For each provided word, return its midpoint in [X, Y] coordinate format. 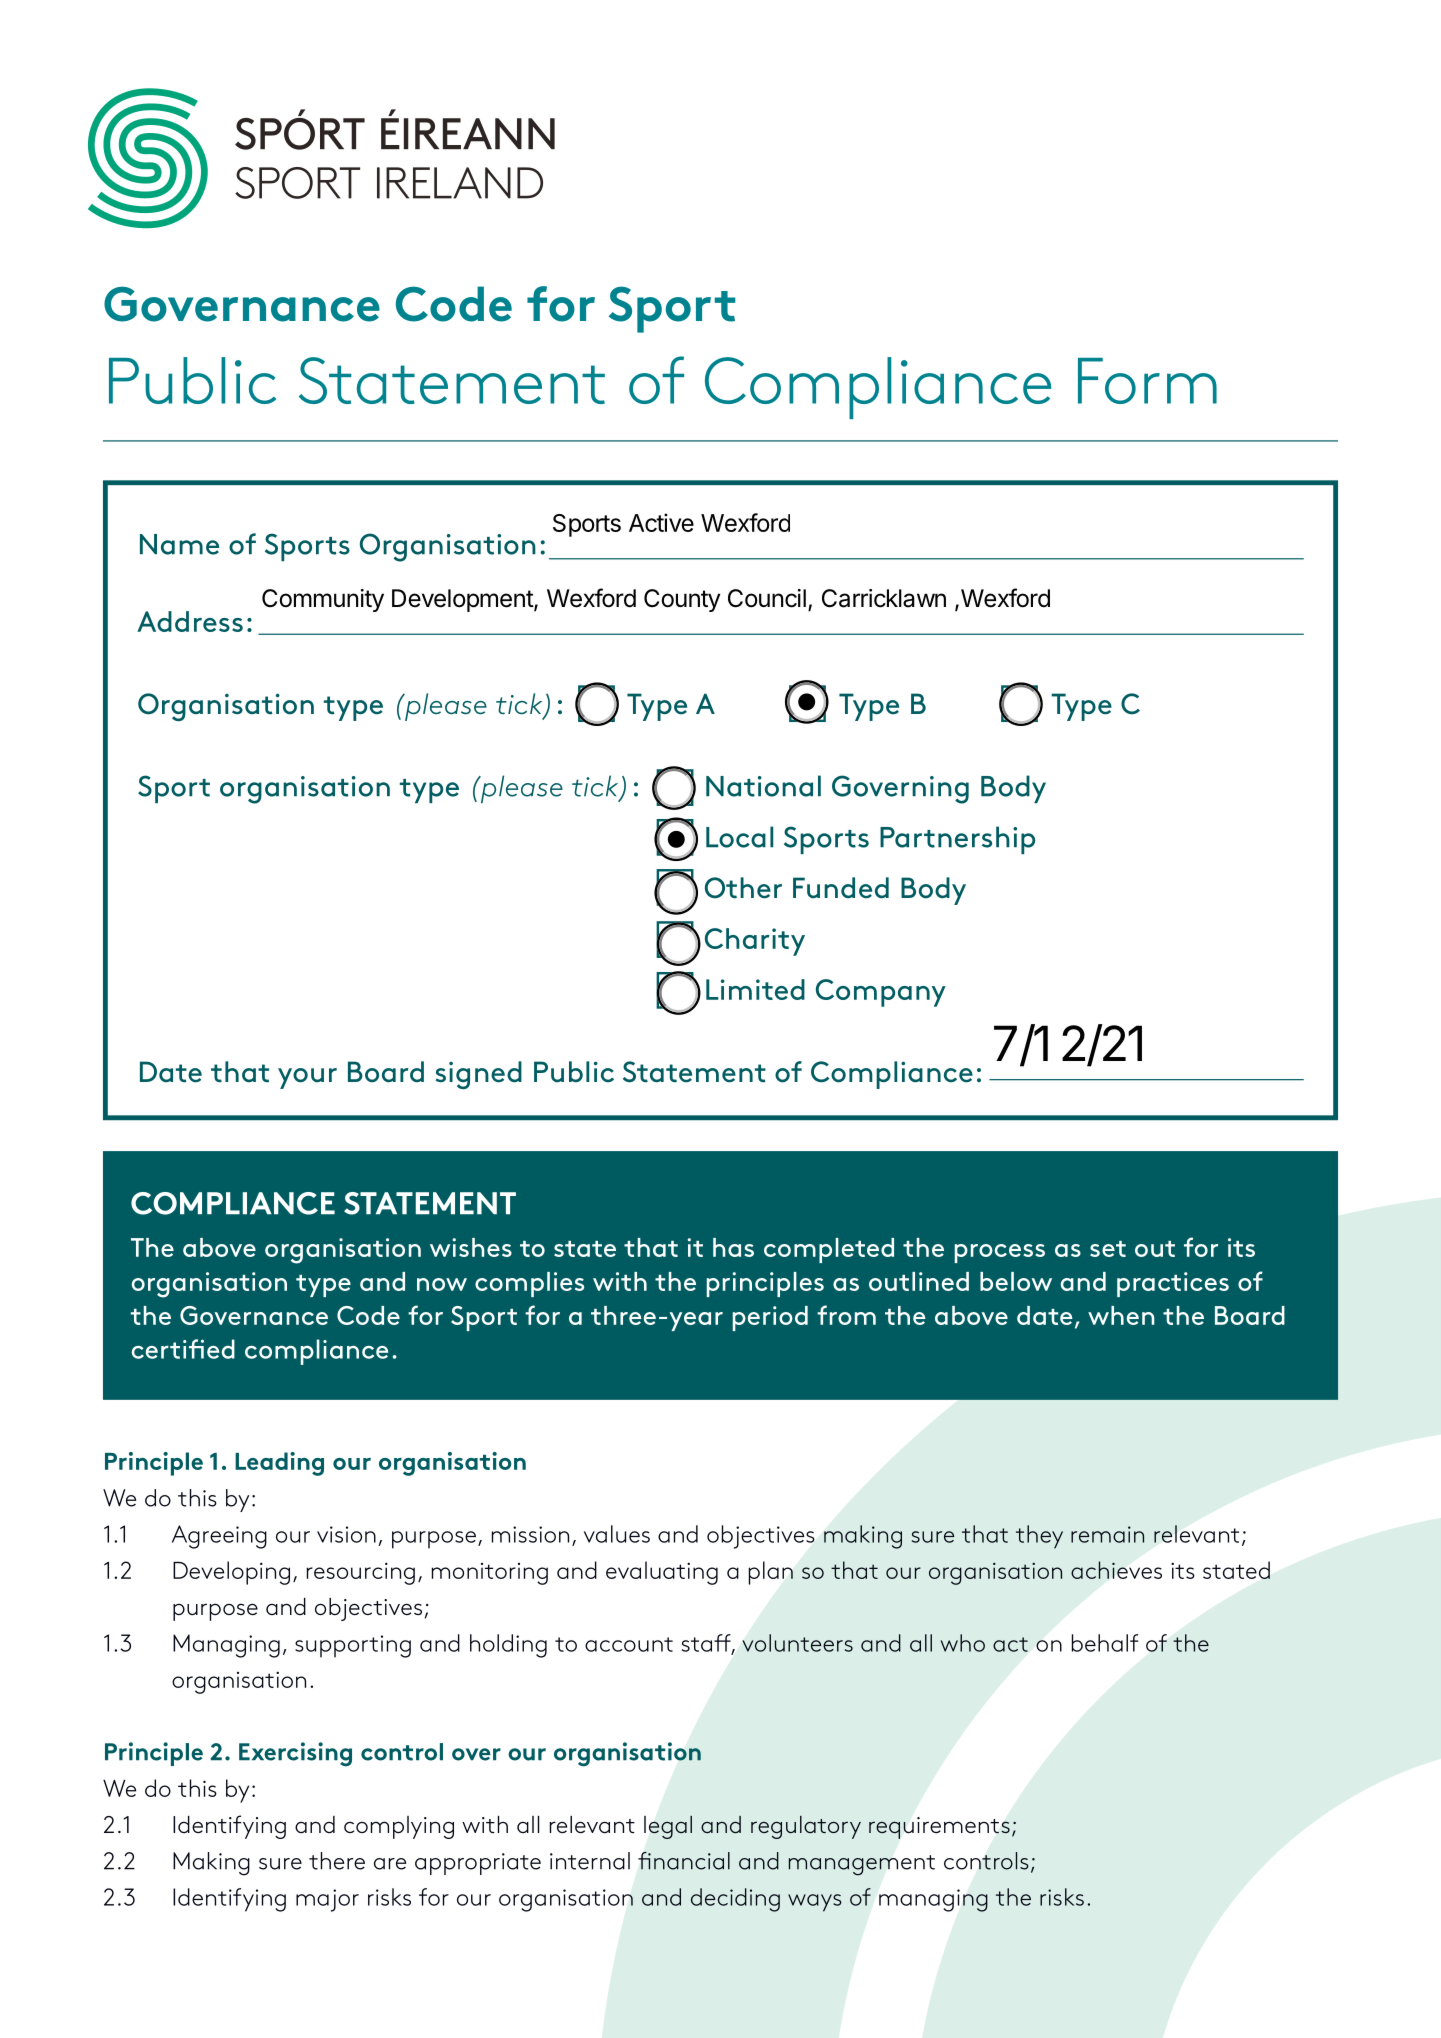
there [337, 1861]
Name [179, 544]
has [733, 1247]
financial [684, 1861]
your [307, 1078]
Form [1147, 381]
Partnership [957, 840]
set [1108, 1249]
